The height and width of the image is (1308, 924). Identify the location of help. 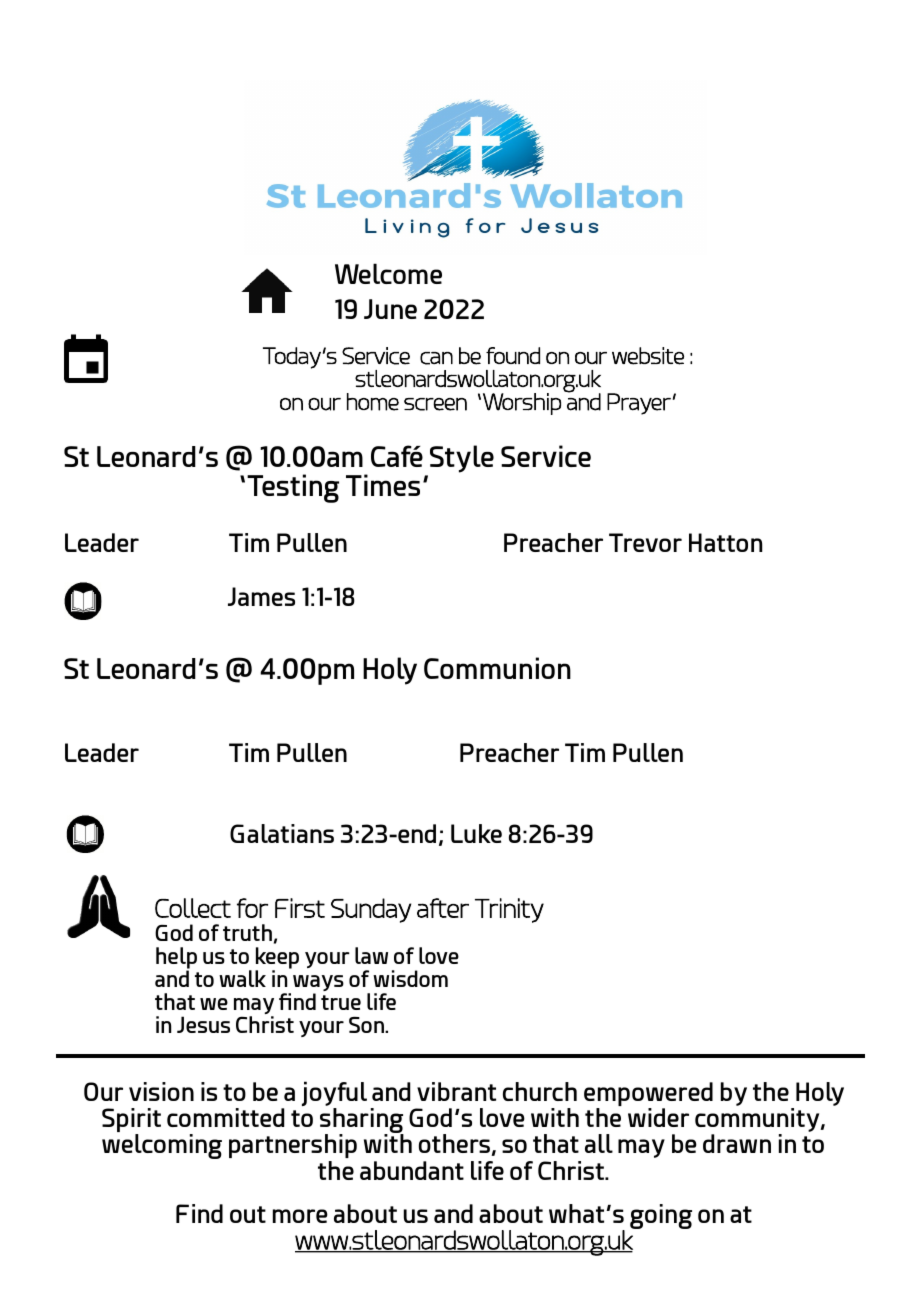
(176, 959).
